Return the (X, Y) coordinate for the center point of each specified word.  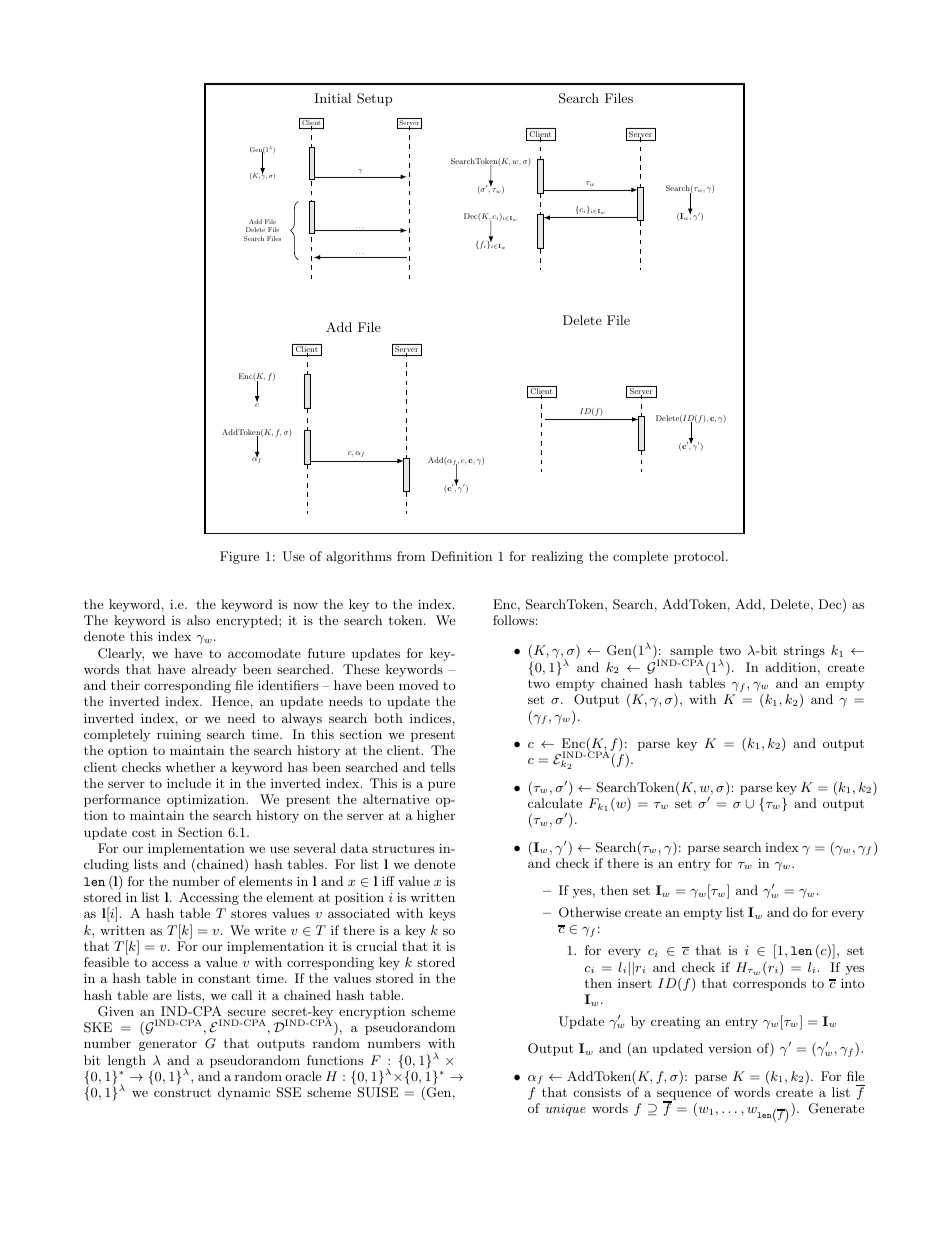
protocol (700, 557)
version (730, 1048)
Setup (374, 99)
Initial (332, 98)
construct (182, 1092)
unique (565, 1110)
